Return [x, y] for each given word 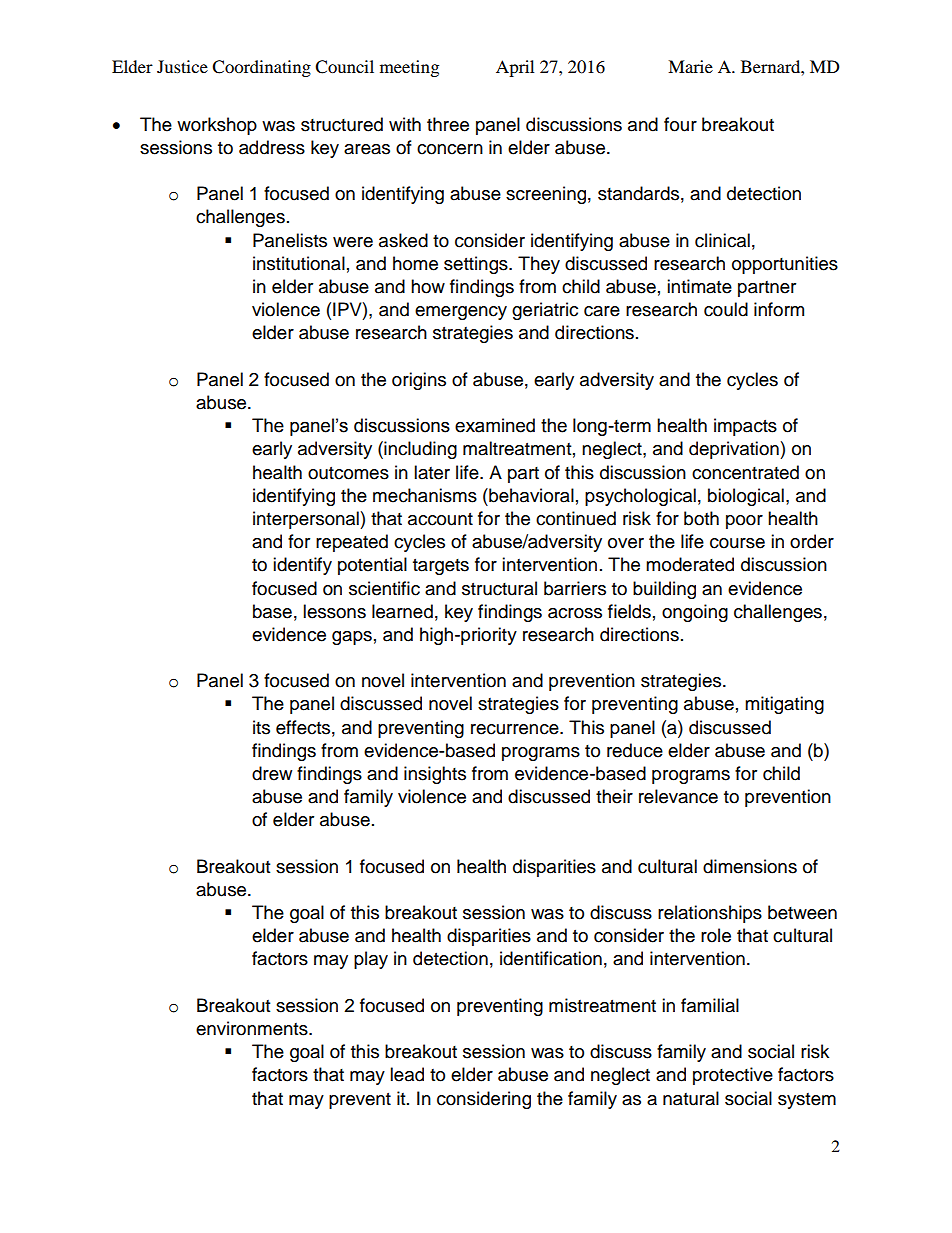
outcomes [348, 473]
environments [253, 1028]
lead [407, 1074]
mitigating [784, 705]
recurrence [516, 729]
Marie [690, 66]
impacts [745, 427]
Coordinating [261, 68]
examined [495, 425]
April [515, 68]
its [261, 727]
